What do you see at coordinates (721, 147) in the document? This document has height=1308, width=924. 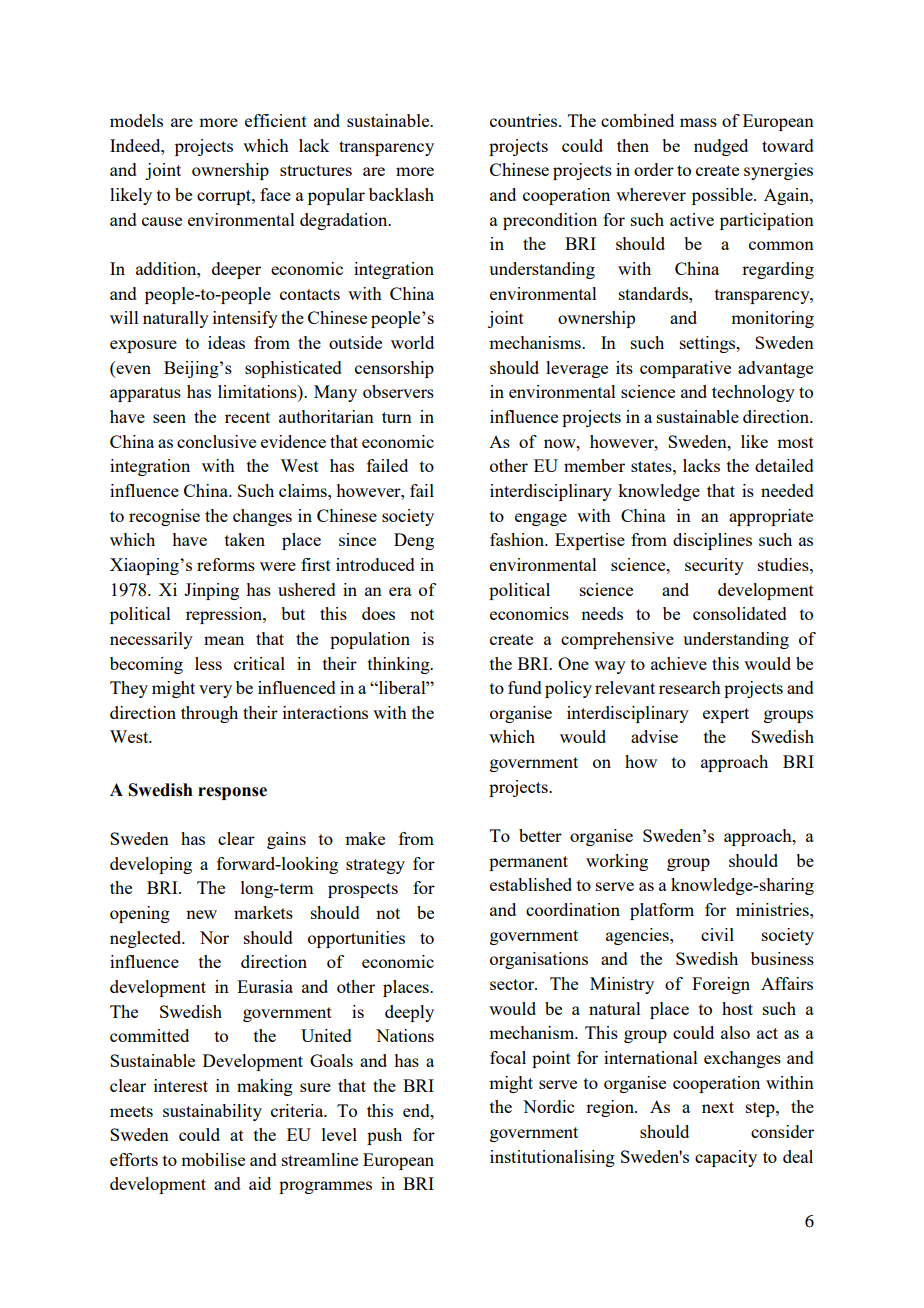 I see `nudged` at bounding box center [721, 147].
